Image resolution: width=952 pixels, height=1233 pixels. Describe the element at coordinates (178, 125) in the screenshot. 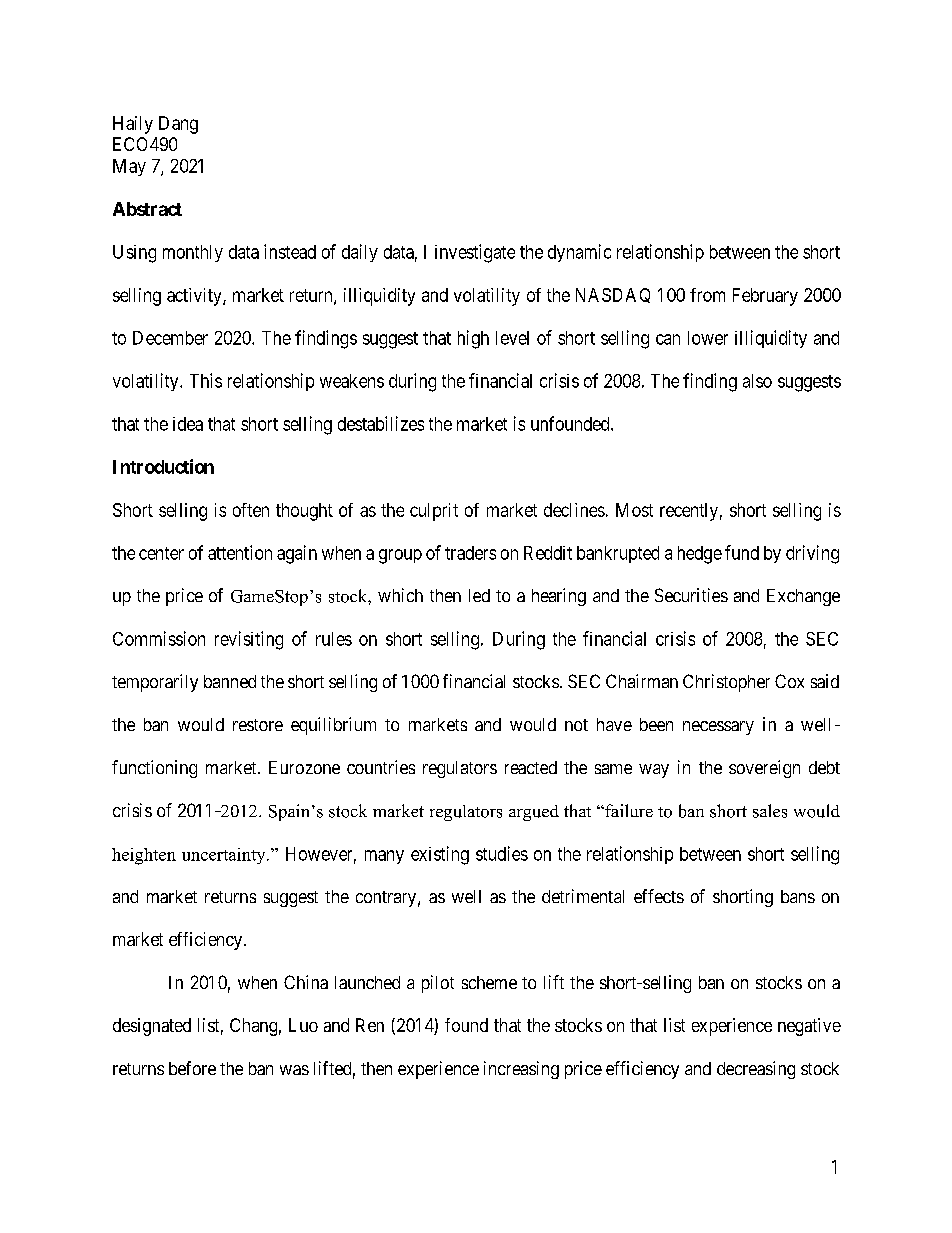

I see `Dang` at that location.
